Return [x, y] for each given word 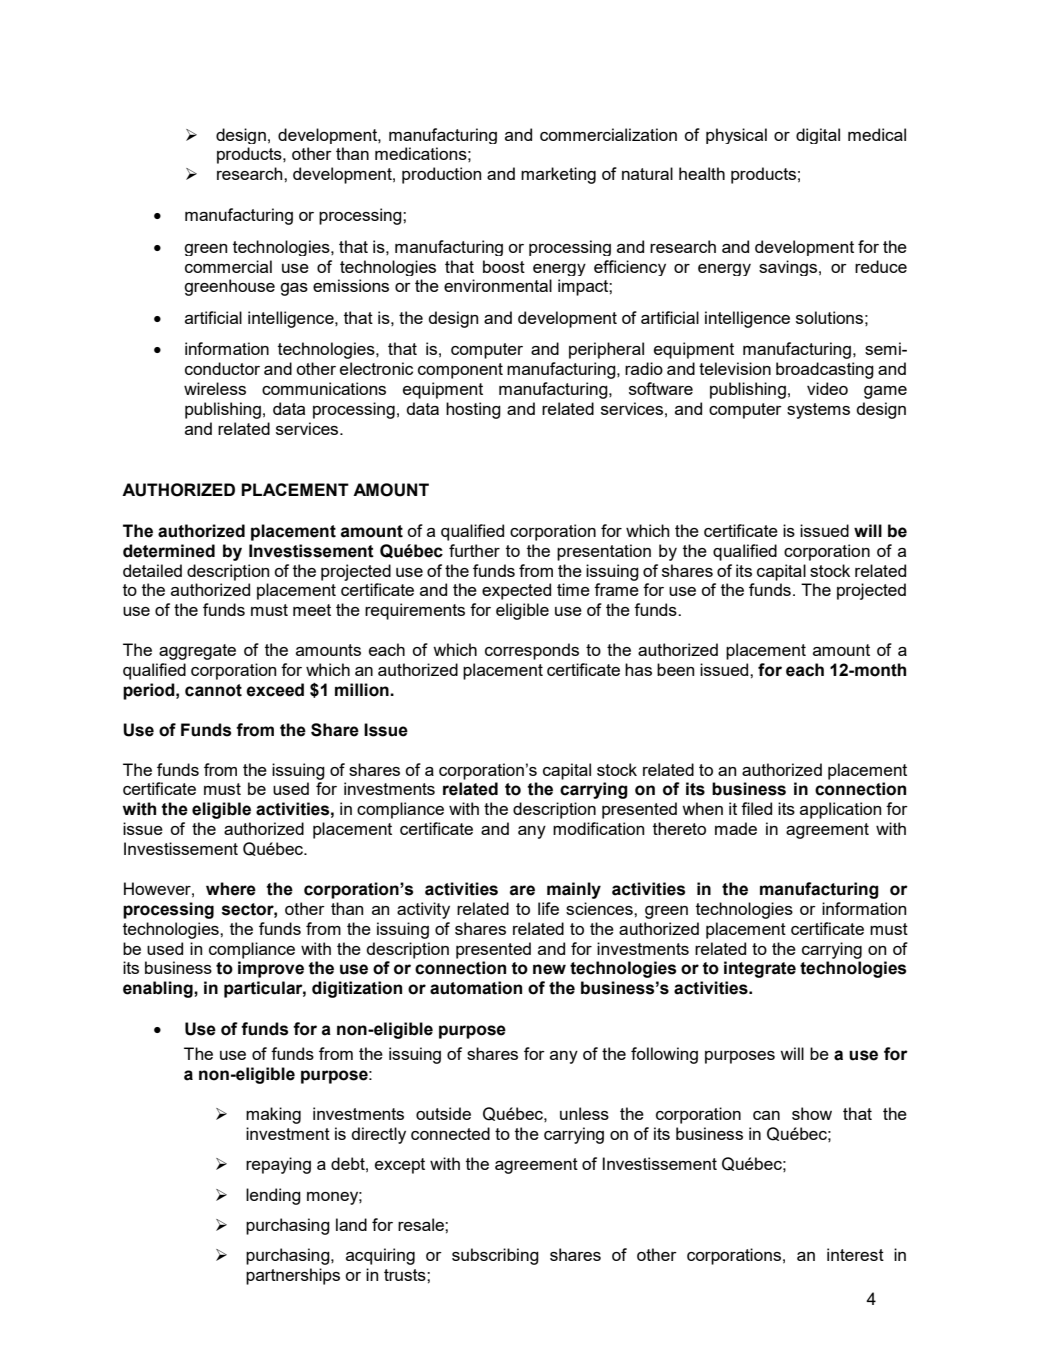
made [736, 828]
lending [273, 1196]
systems [818, 411]
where [231, 889]
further [474, 550]
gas [294, 289]
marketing [558, 175]
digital [818, 136]
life [548, 908]
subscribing [495, 1256]
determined [169, 551]
